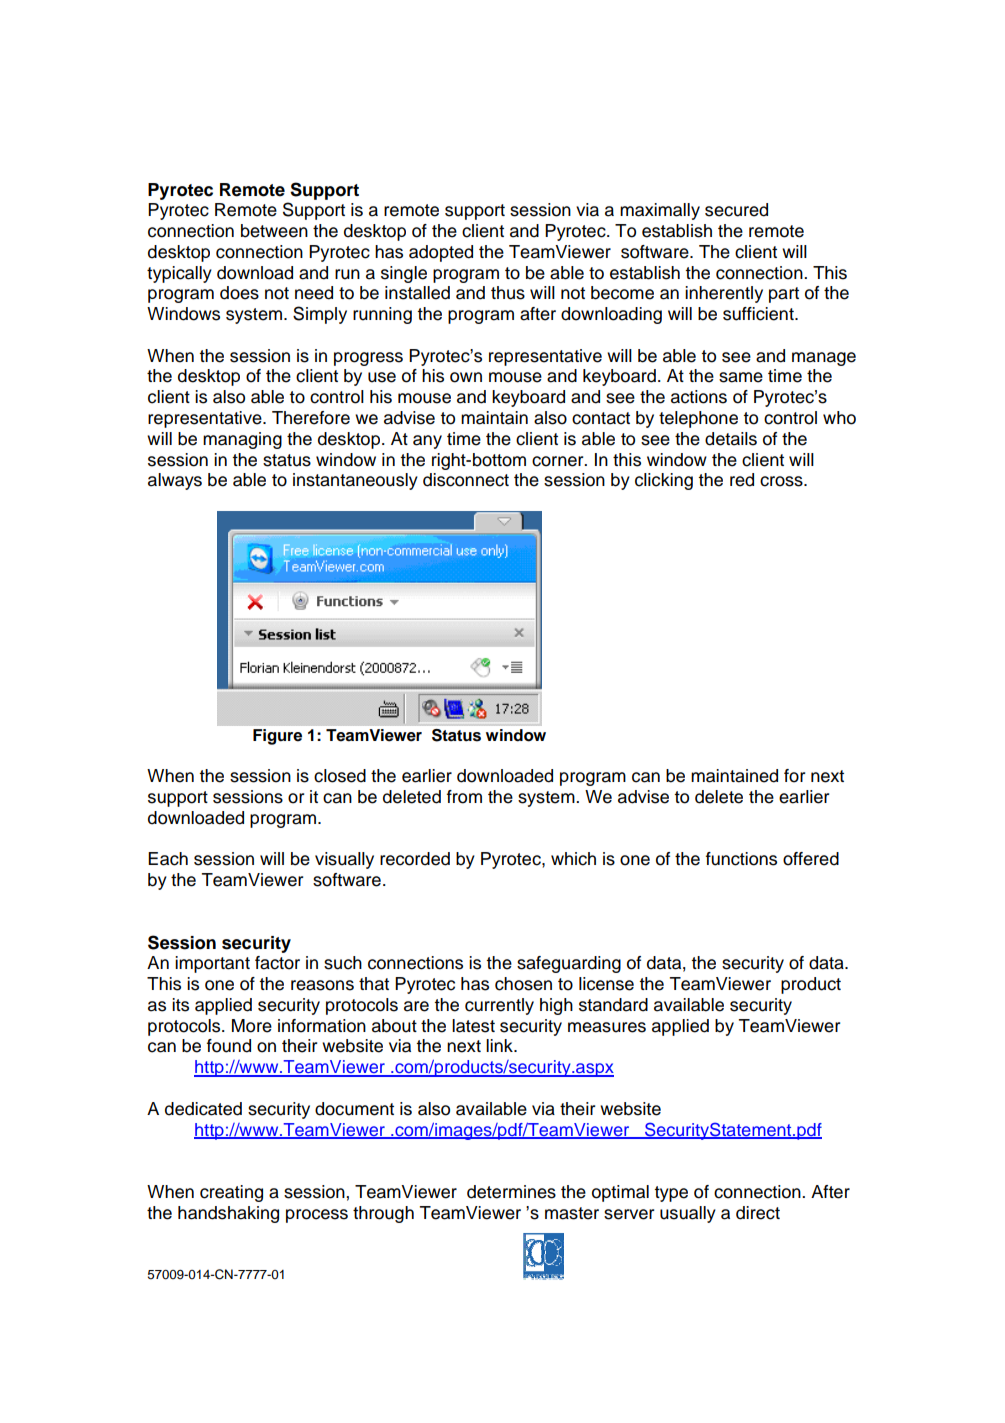 This screenshot has height=1423, width=1005. Describe the element at coordinates (274, 231) in the screenshot. I see `between` at that location.
